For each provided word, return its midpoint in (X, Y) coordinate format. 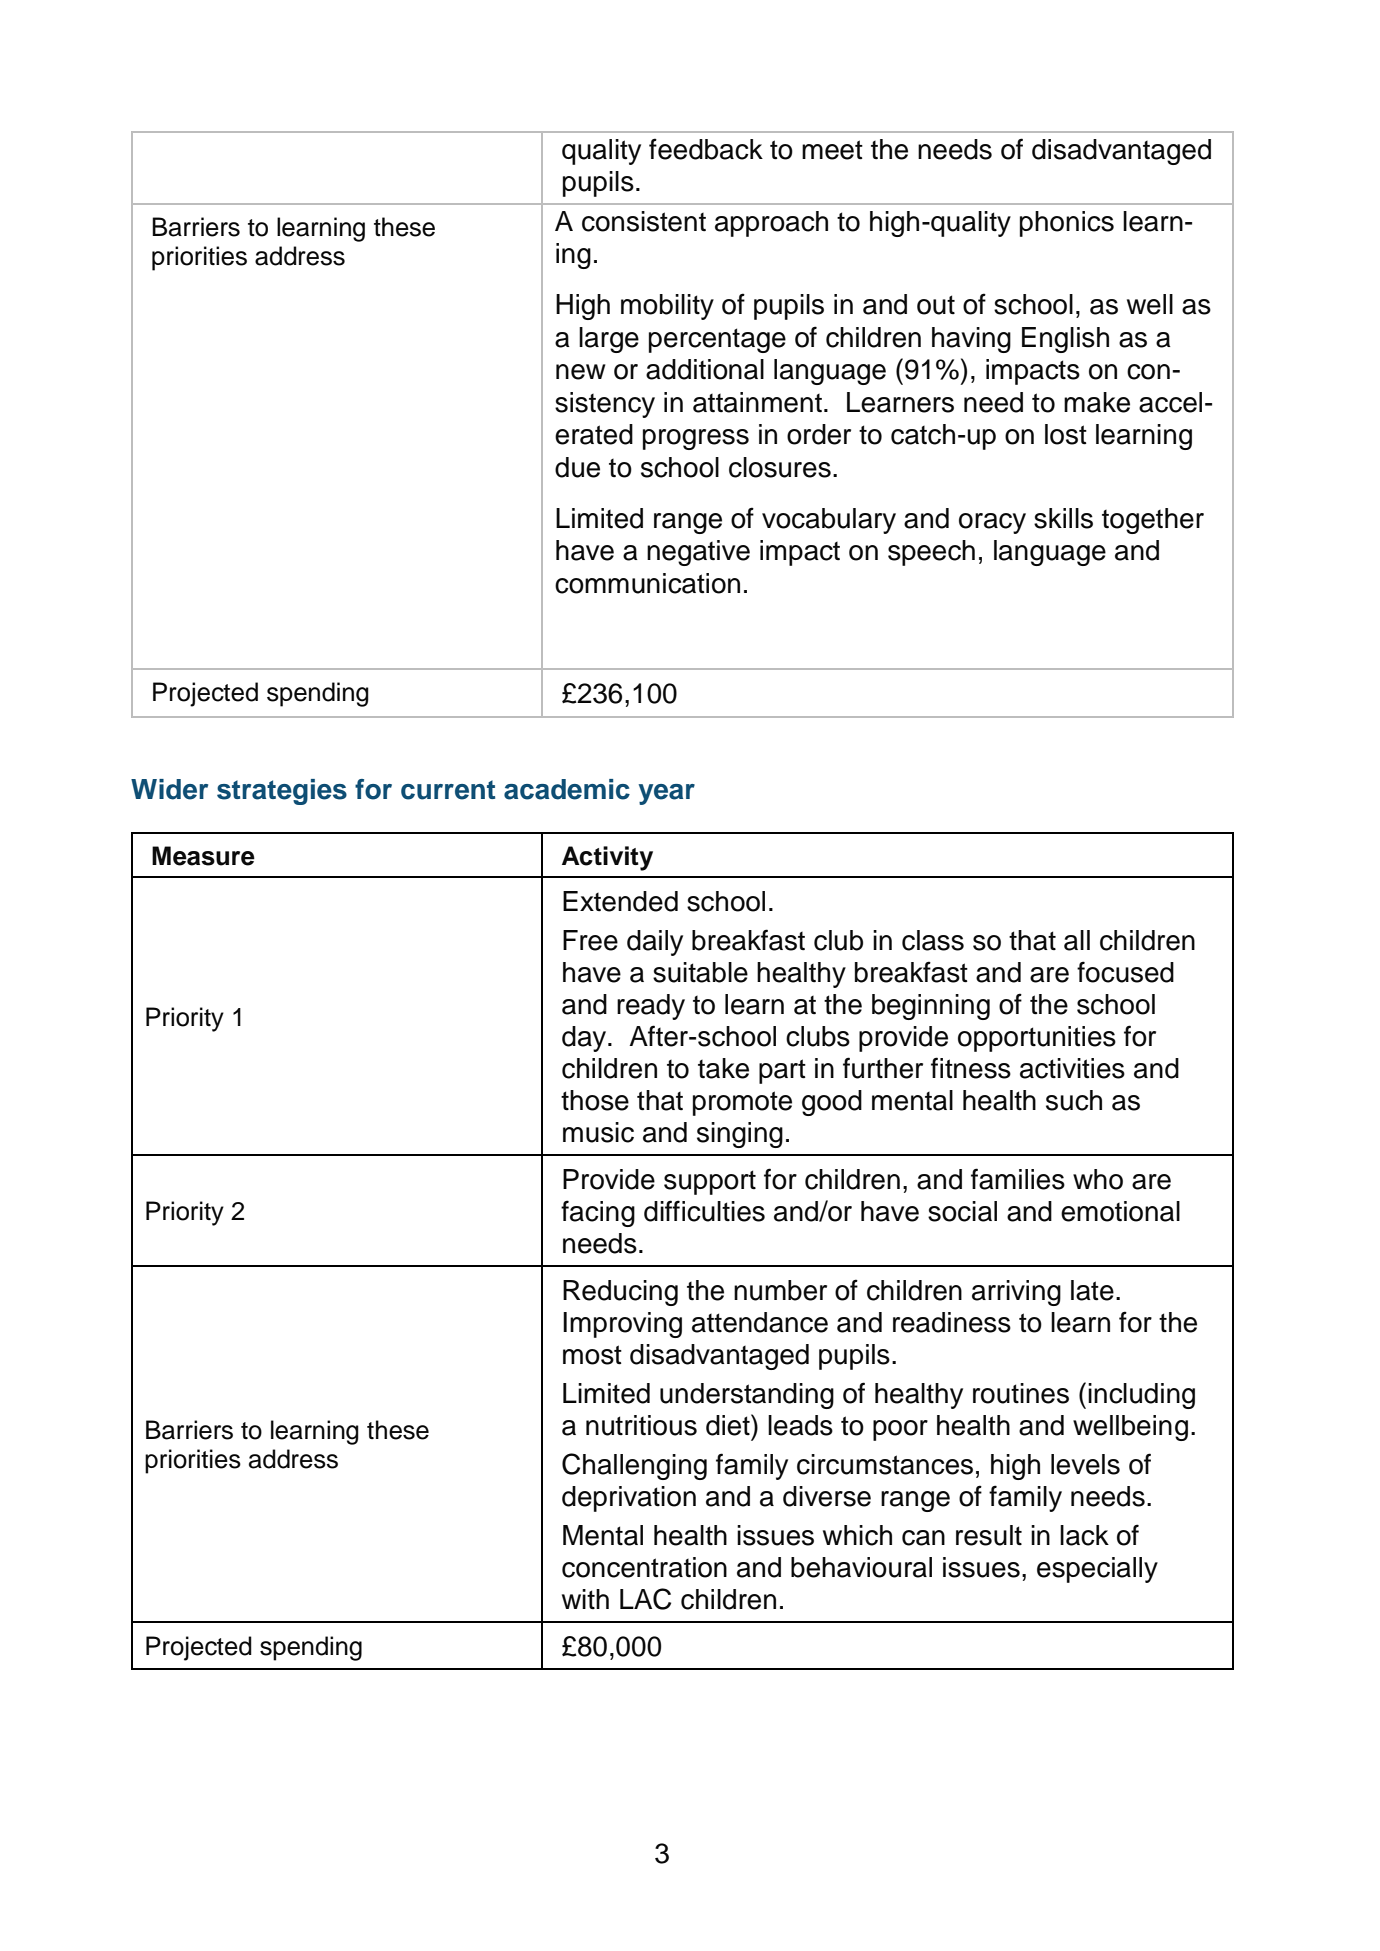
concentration (644, 1567)
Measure (203, 856)
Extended (620, 901)
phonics (1067, 224)
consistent (644, 221)
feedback (706, 149)
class (933, 940)
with (585, 1599)
